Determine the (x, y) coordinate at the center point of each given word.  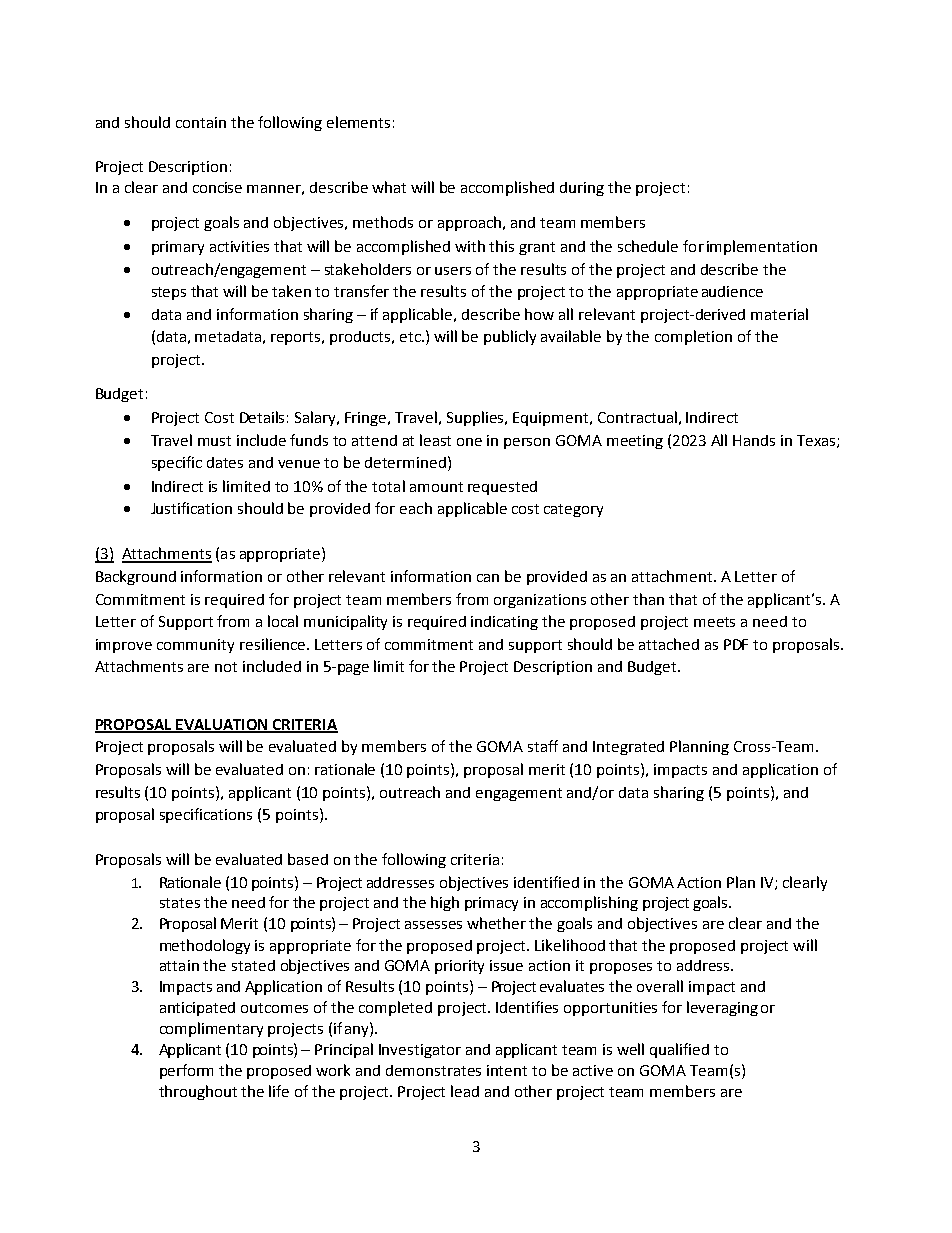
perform (186, 1071)
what (389, 187)
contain (201, 122)
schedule (648, 246)
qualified (679, 1050)
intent (507, 1070)
